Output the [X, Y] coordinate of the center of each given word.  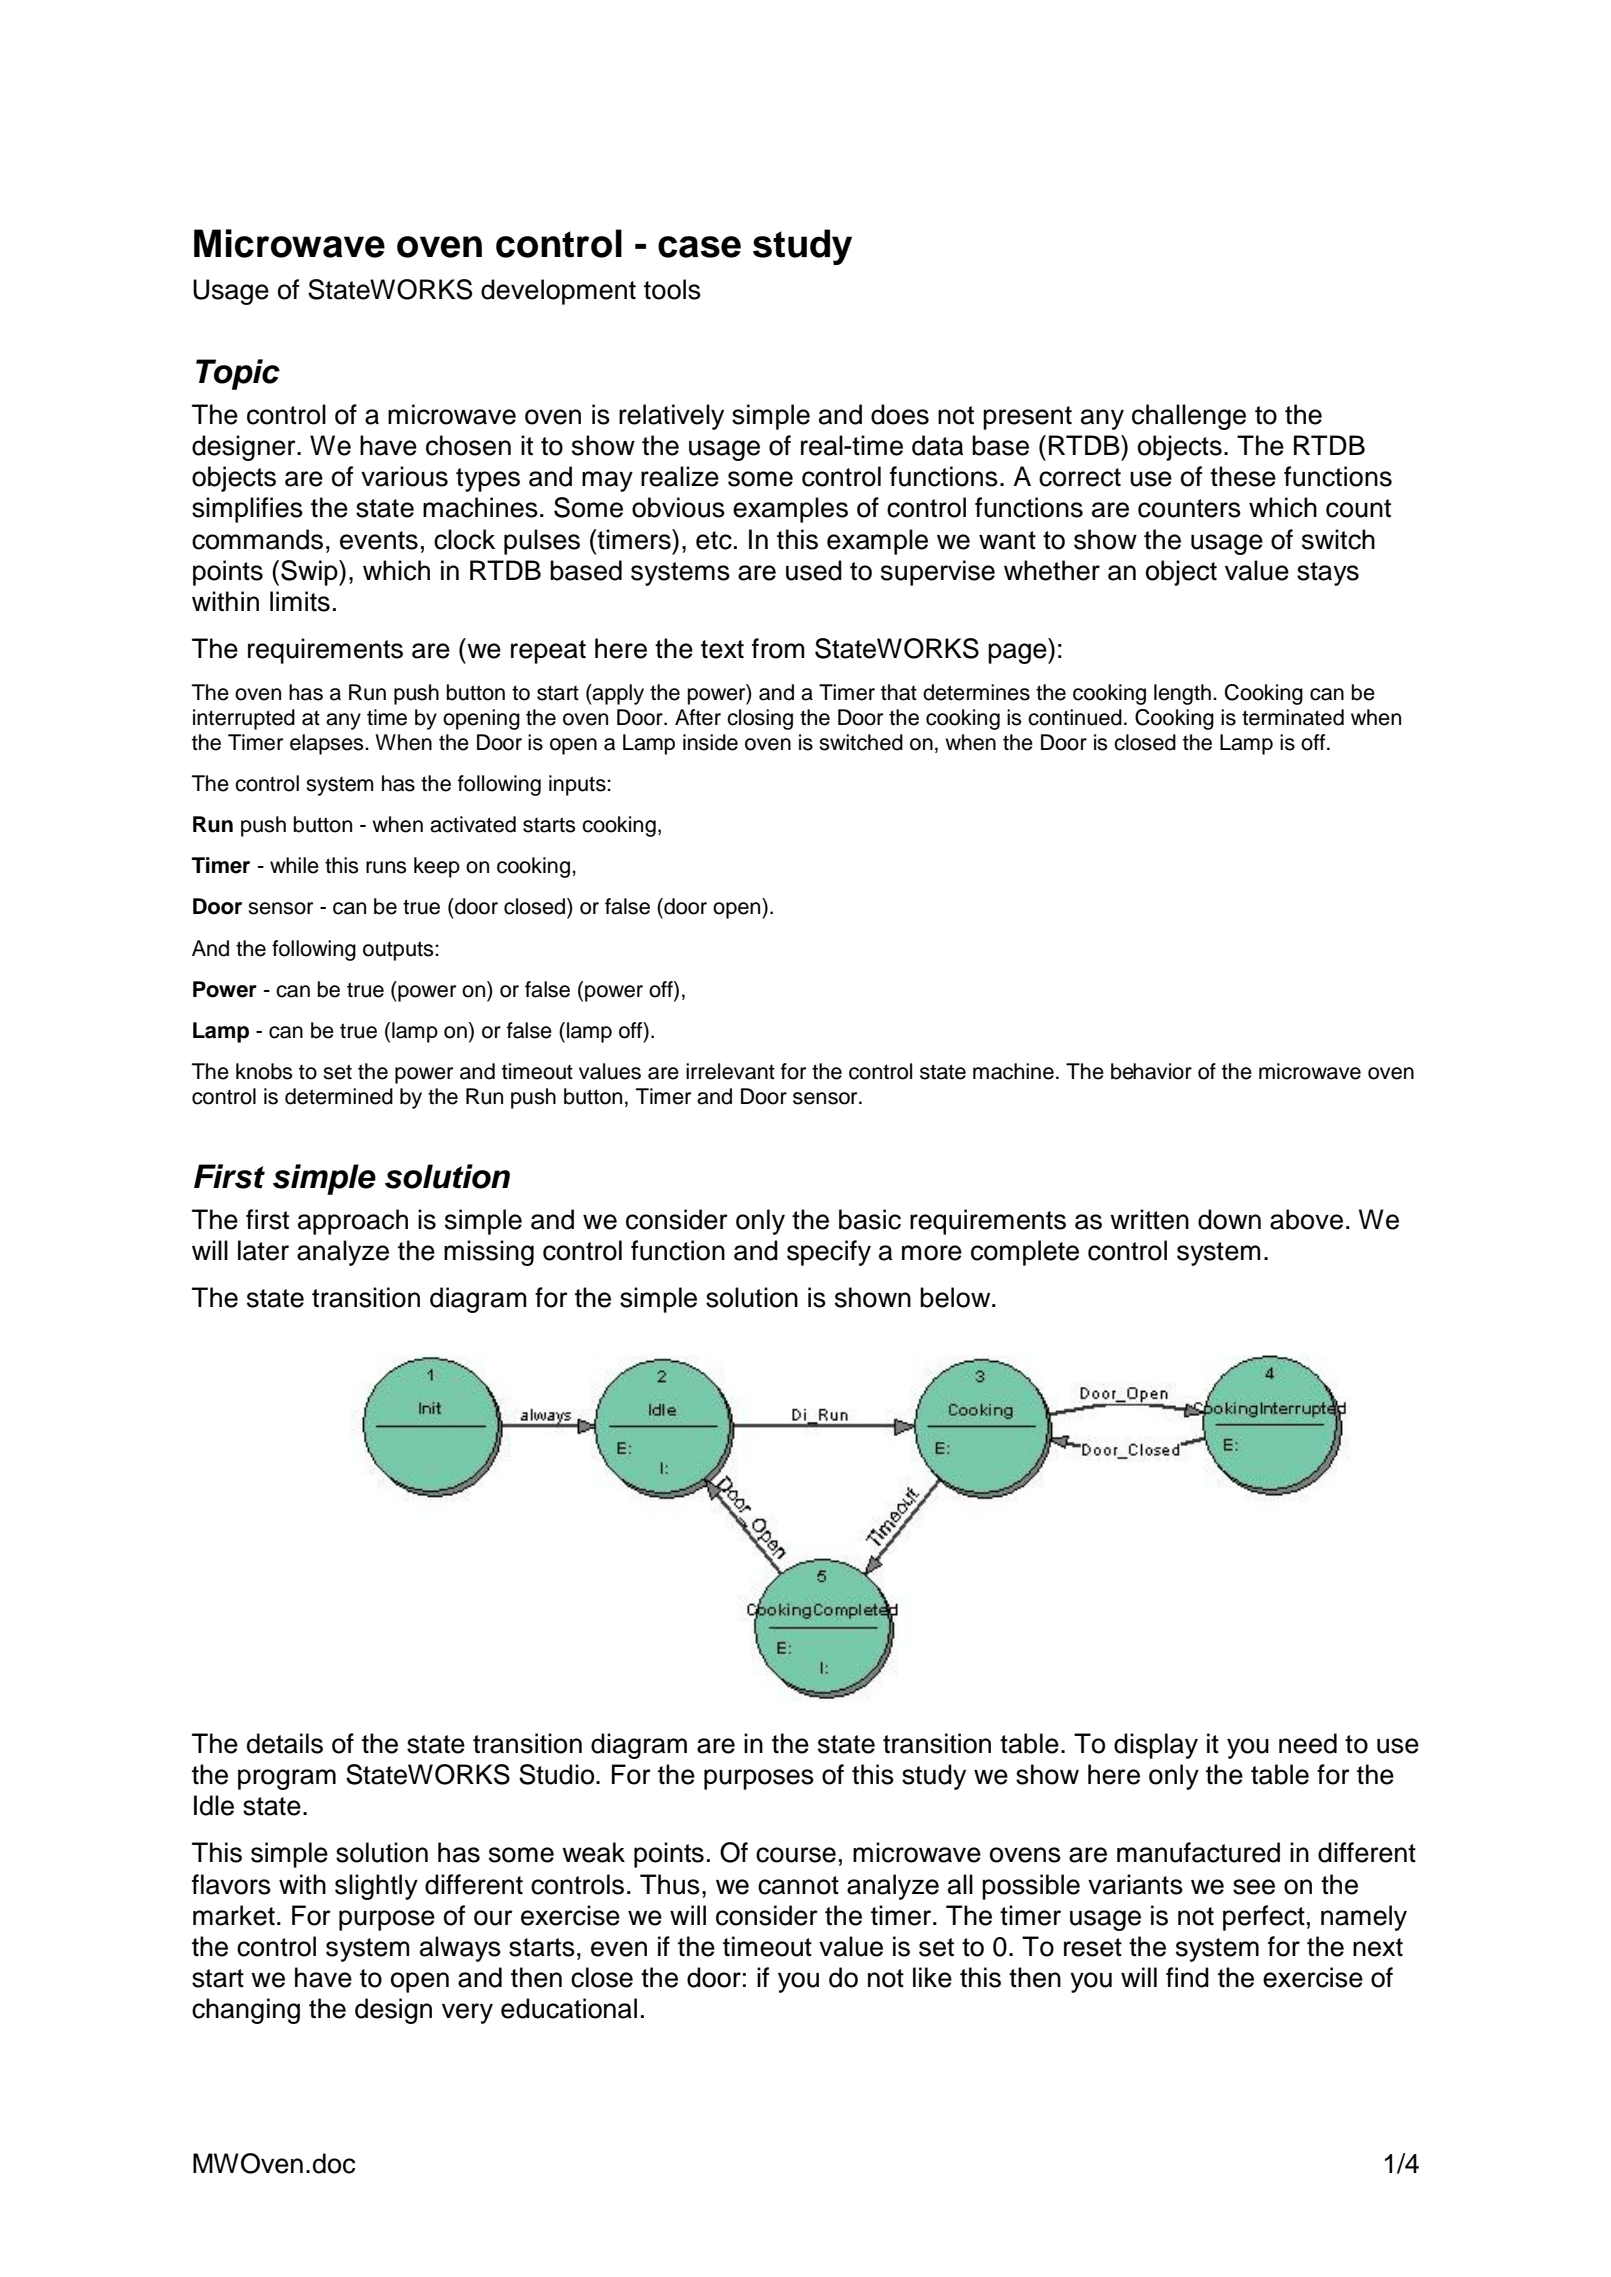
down [1229, 1219]
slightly [376, 1887]
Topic [238, 374]
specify [829, 1253]
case [699, 247]
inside [710, 742]
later [263, 1250]
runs [386, 867]
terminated [1293, 717]
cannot [798, 1885]
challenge [1189, 417]
